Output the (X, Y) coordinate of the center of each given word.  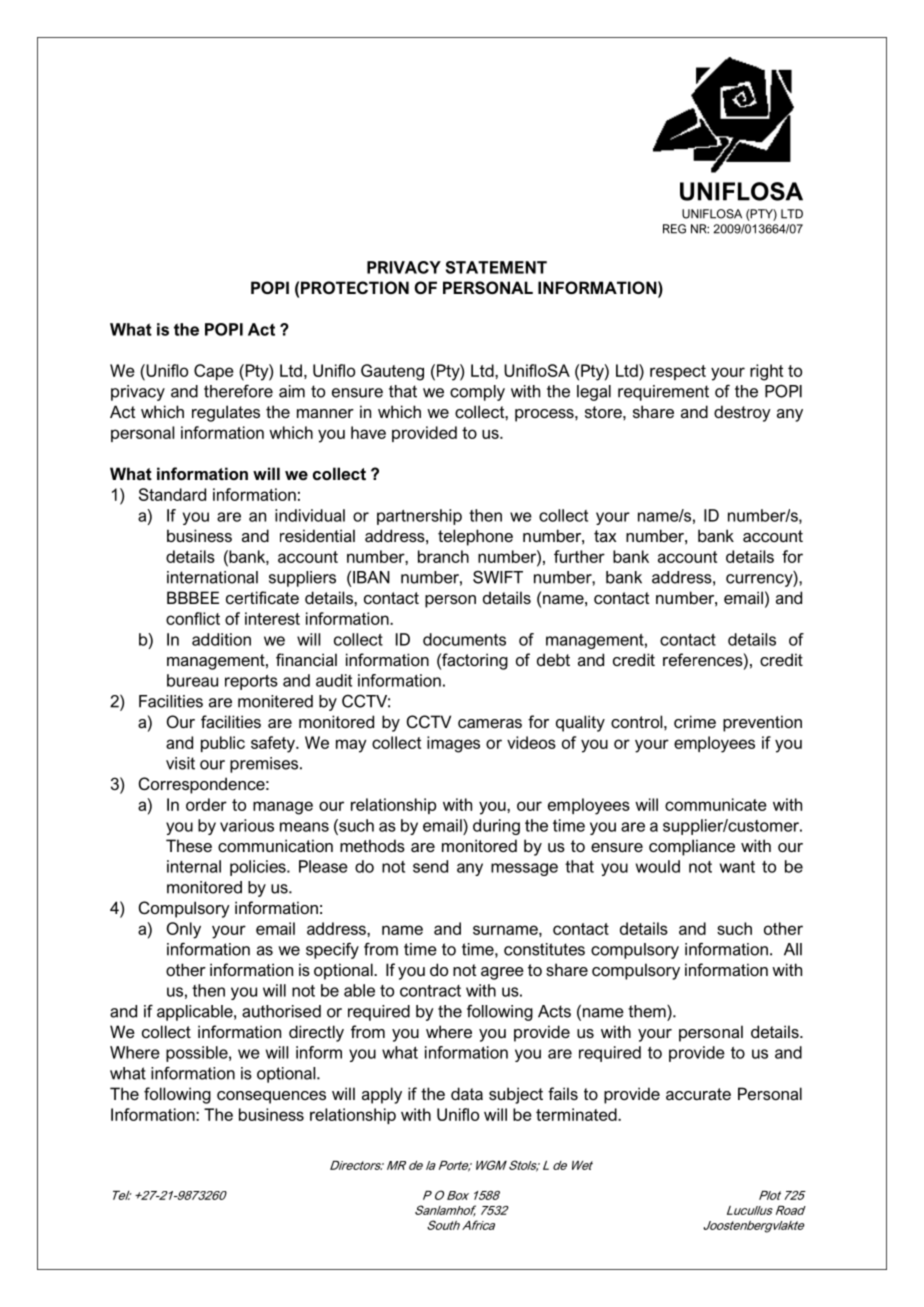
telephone (475, 537)
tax (605, 536)
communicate (716, 804)
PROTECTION (355, 287)
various (247, 825)
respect (678, 372)
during (496, 827)
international (212, 577)
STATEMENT (496, 267)
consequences (271, 1097)
